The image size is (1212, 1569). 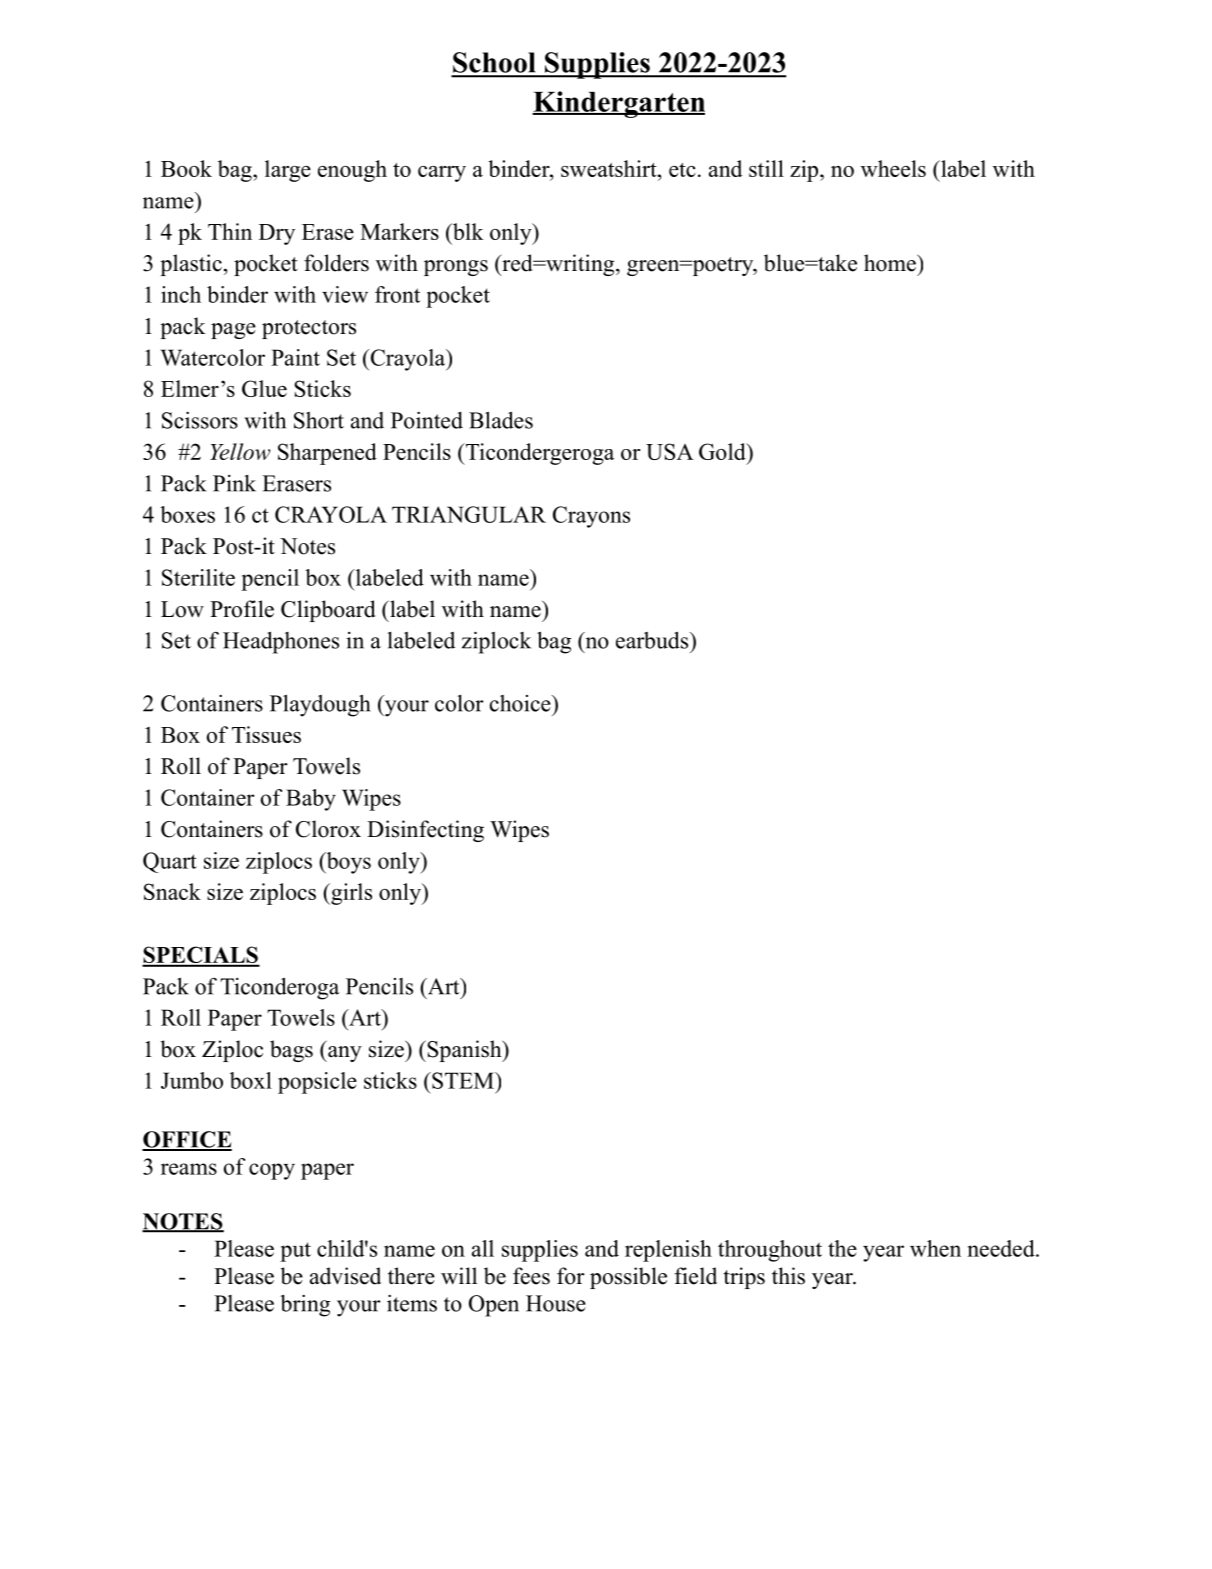 I want to click on choice, so click(x=521, y=703).
